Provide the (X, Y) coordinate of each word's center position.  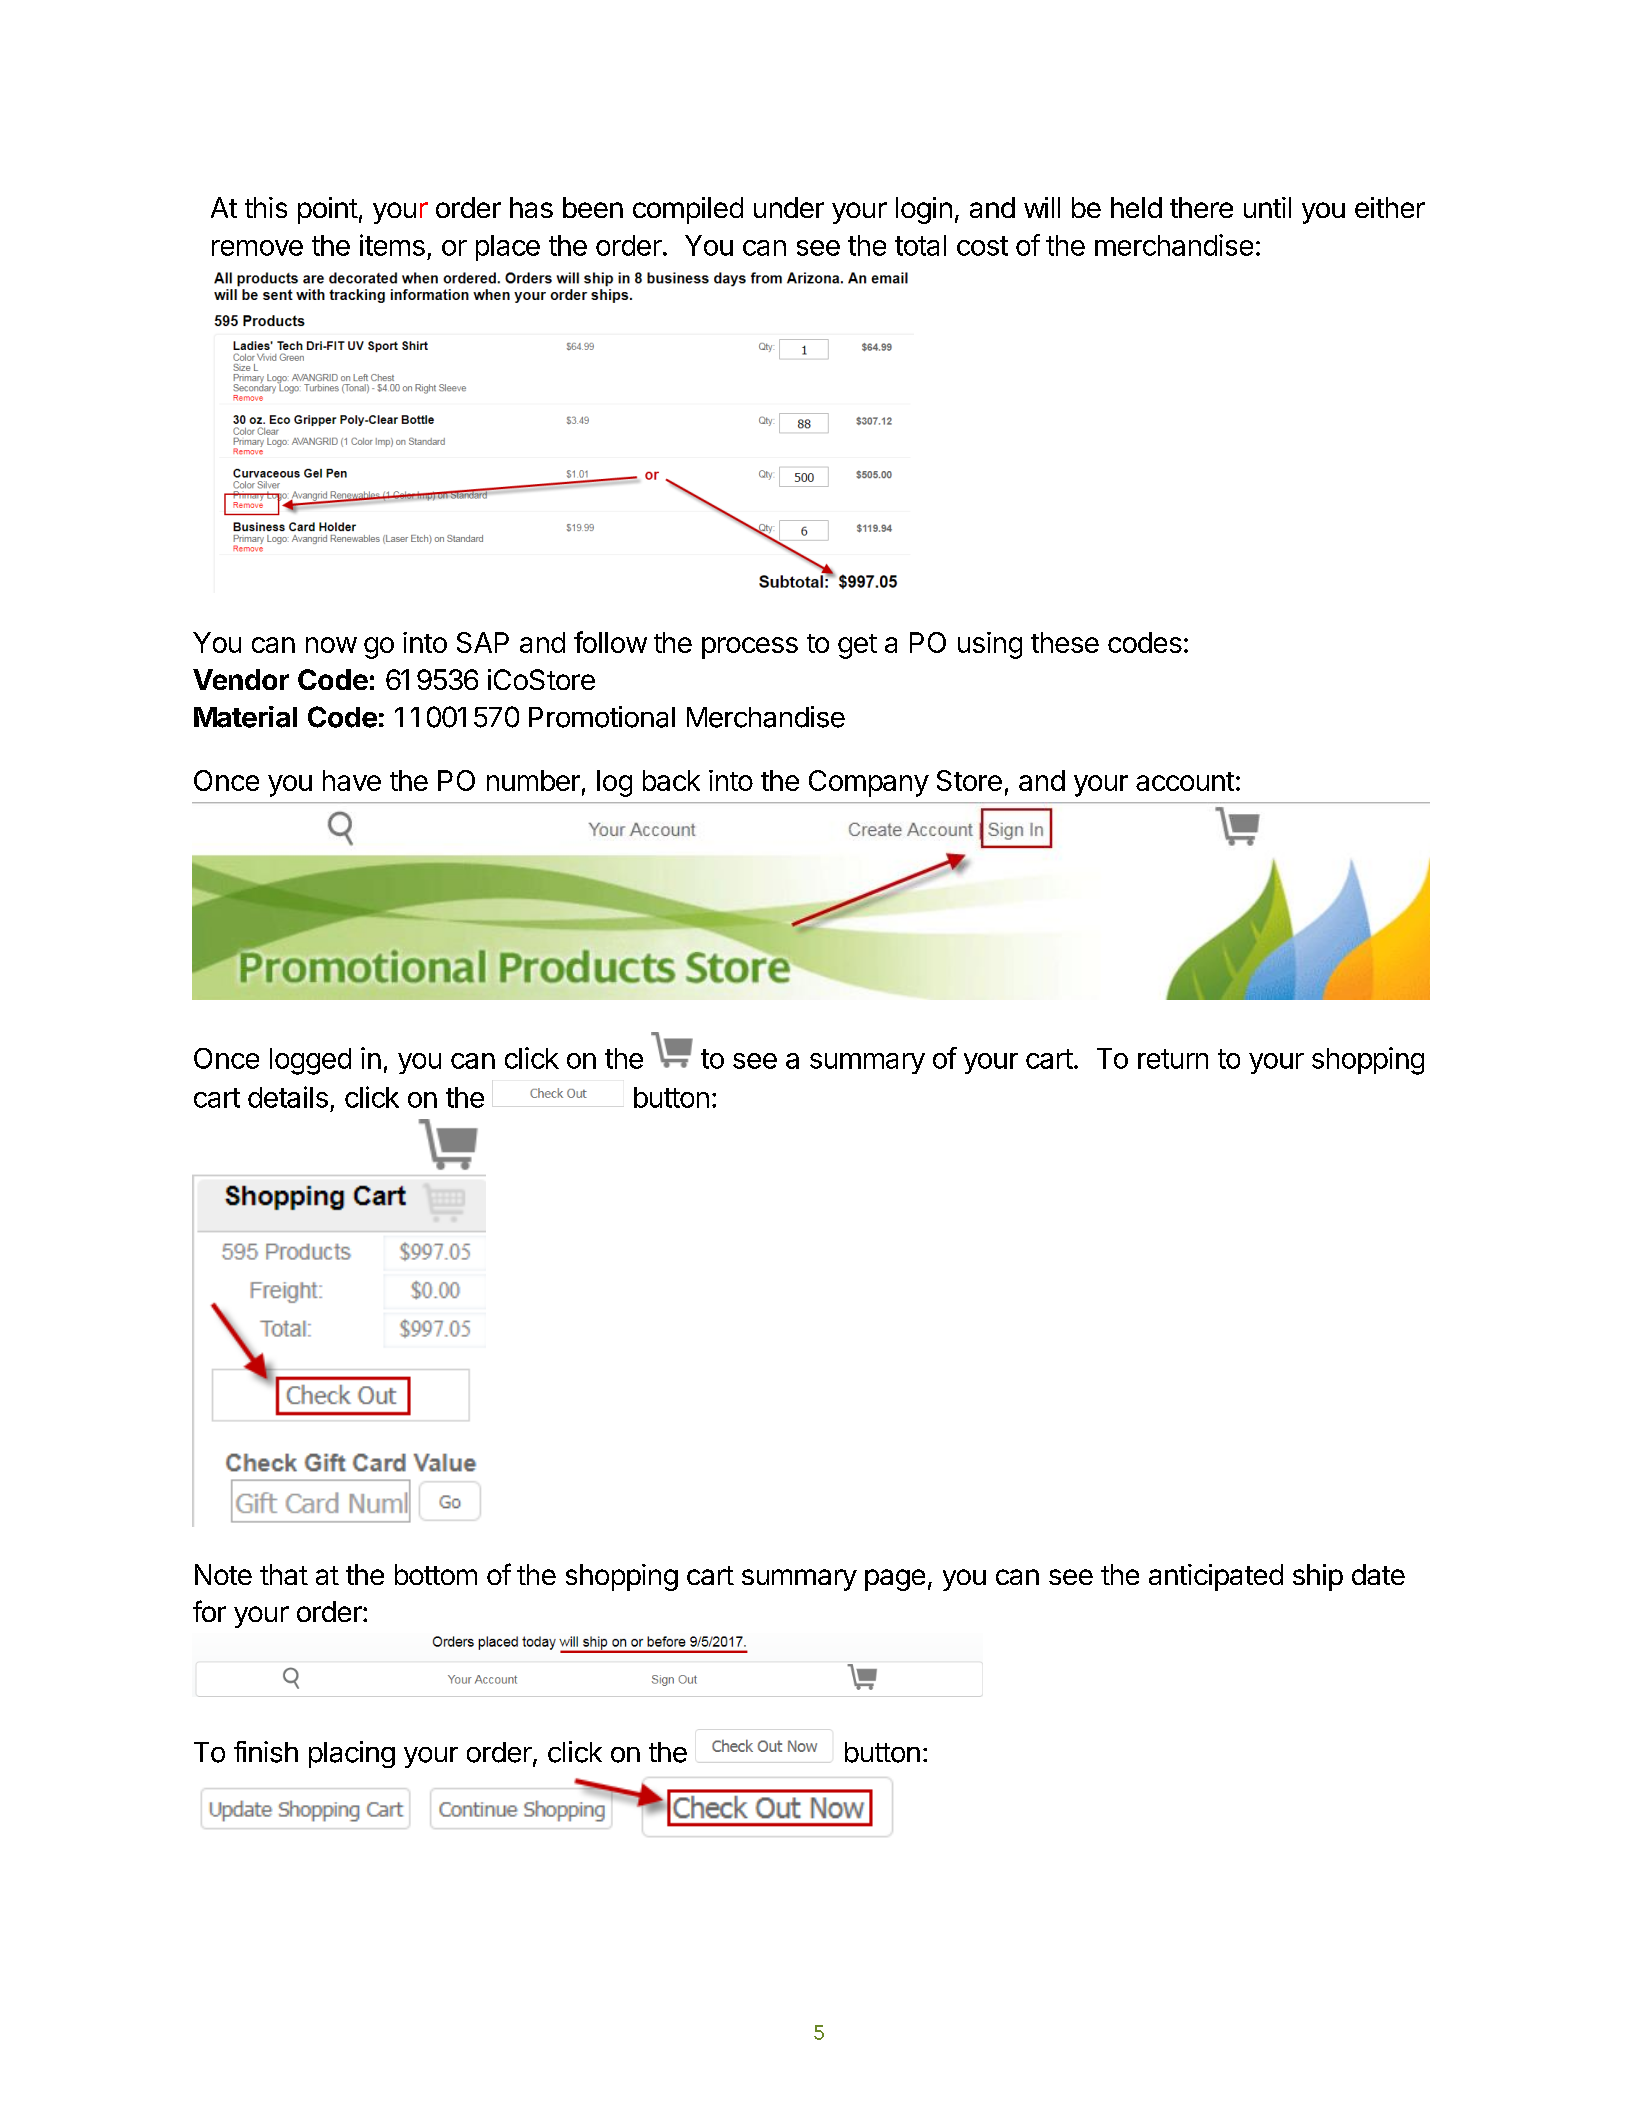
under (789, 207)
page (895, 1580)
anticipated (1216, 1577)
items (392, 245)
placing (352, 1754)
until (1267, 207)
